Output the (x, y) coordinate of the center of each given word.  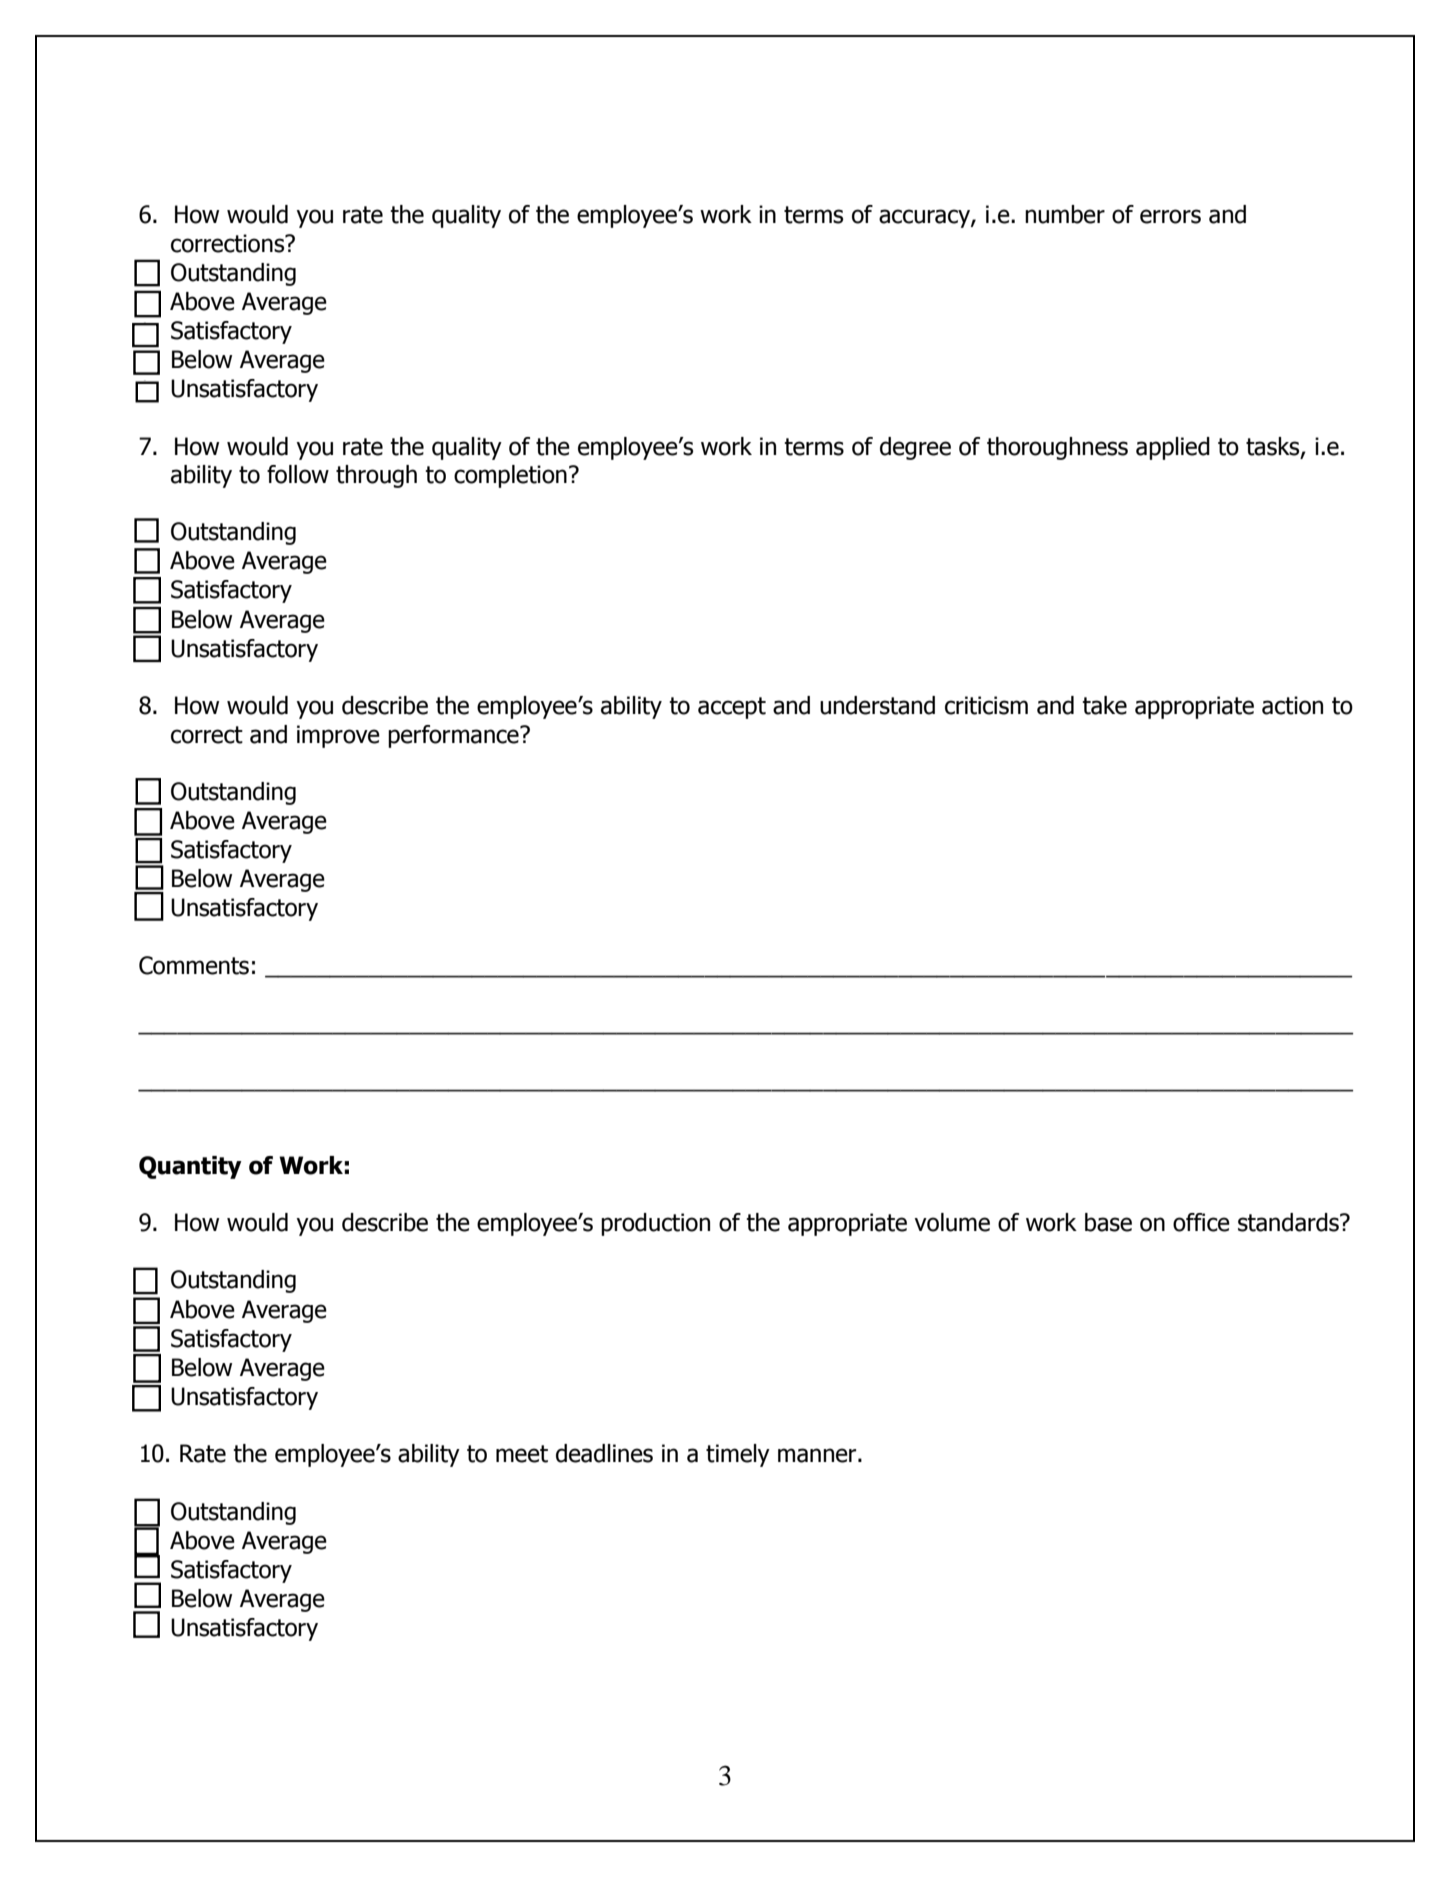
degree (915, 448)
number (1065, 214)
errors (1170, 216)
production (655, 1224)
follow (298, 474)
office (1201, 1222)
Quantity (190, 1167)
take (1104, 705)
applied (1173, 448)
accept (732, 708)
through (376, 476)
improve (338, 736)
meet (522, 1454)
